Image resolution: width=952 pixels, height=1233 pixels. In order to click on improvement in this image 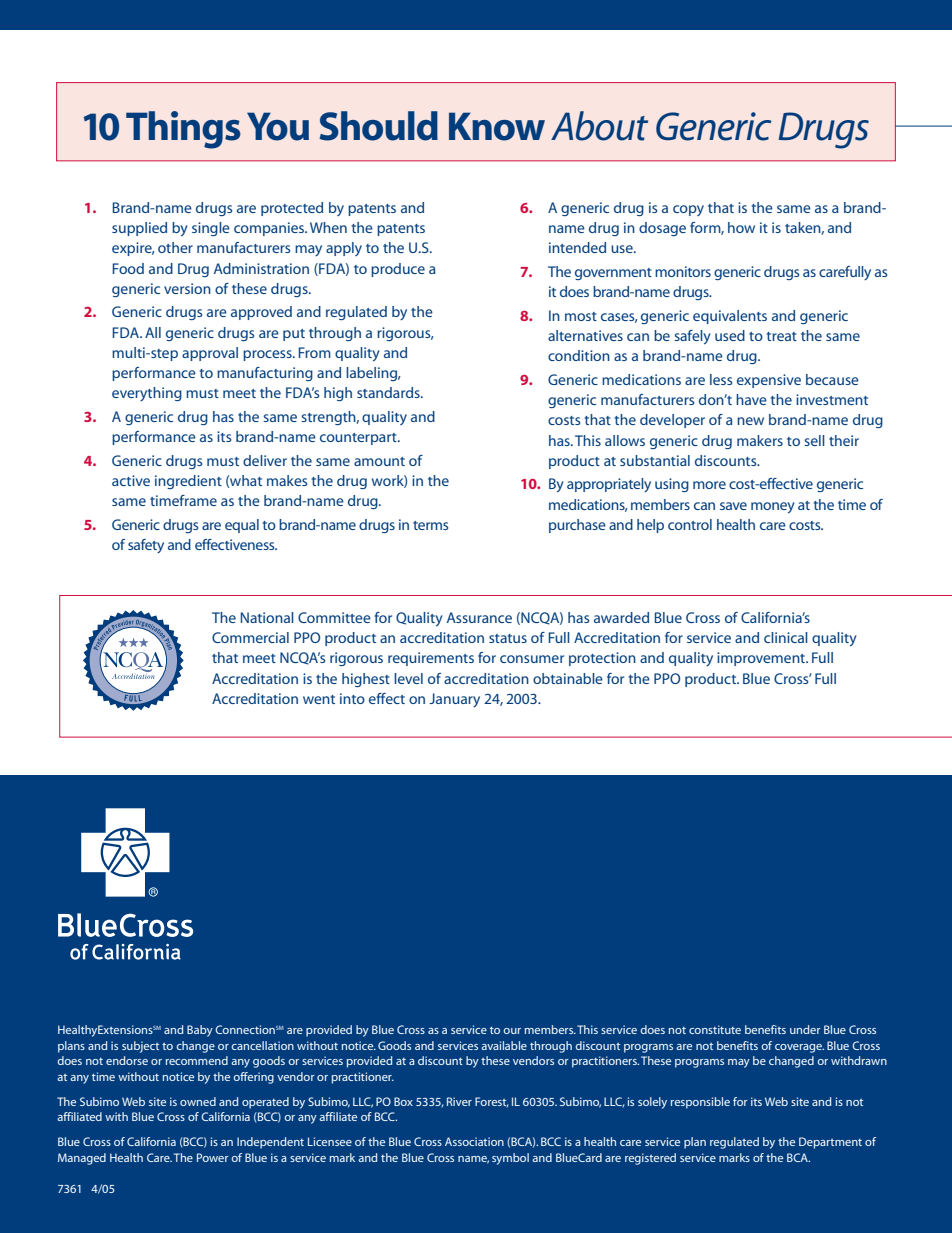, I will do `click(762, 659)`.
